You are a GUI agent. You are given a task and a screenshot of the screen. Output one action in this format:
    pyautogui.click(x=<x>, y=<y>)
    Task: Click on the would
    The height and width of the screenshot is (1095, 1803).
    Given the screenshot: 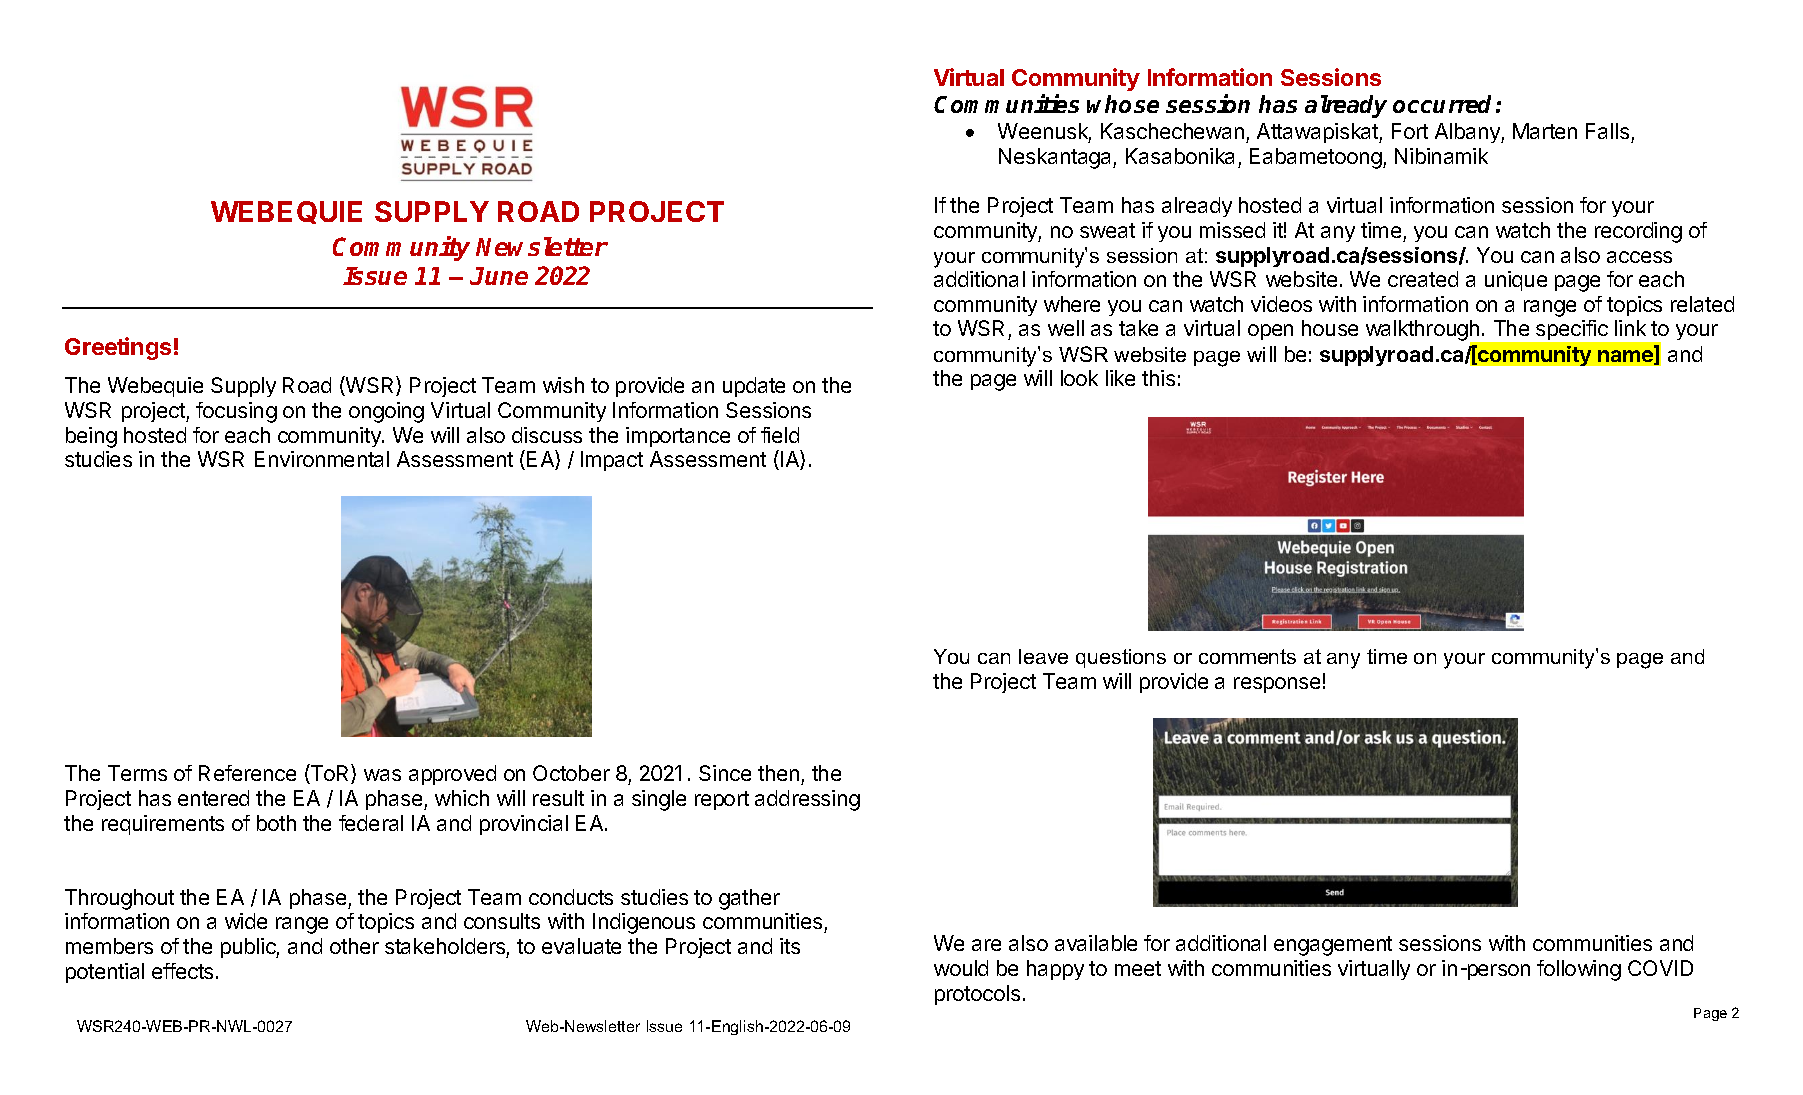 What is the action you would take?
    pyautogui.click(x=961, y=968)
